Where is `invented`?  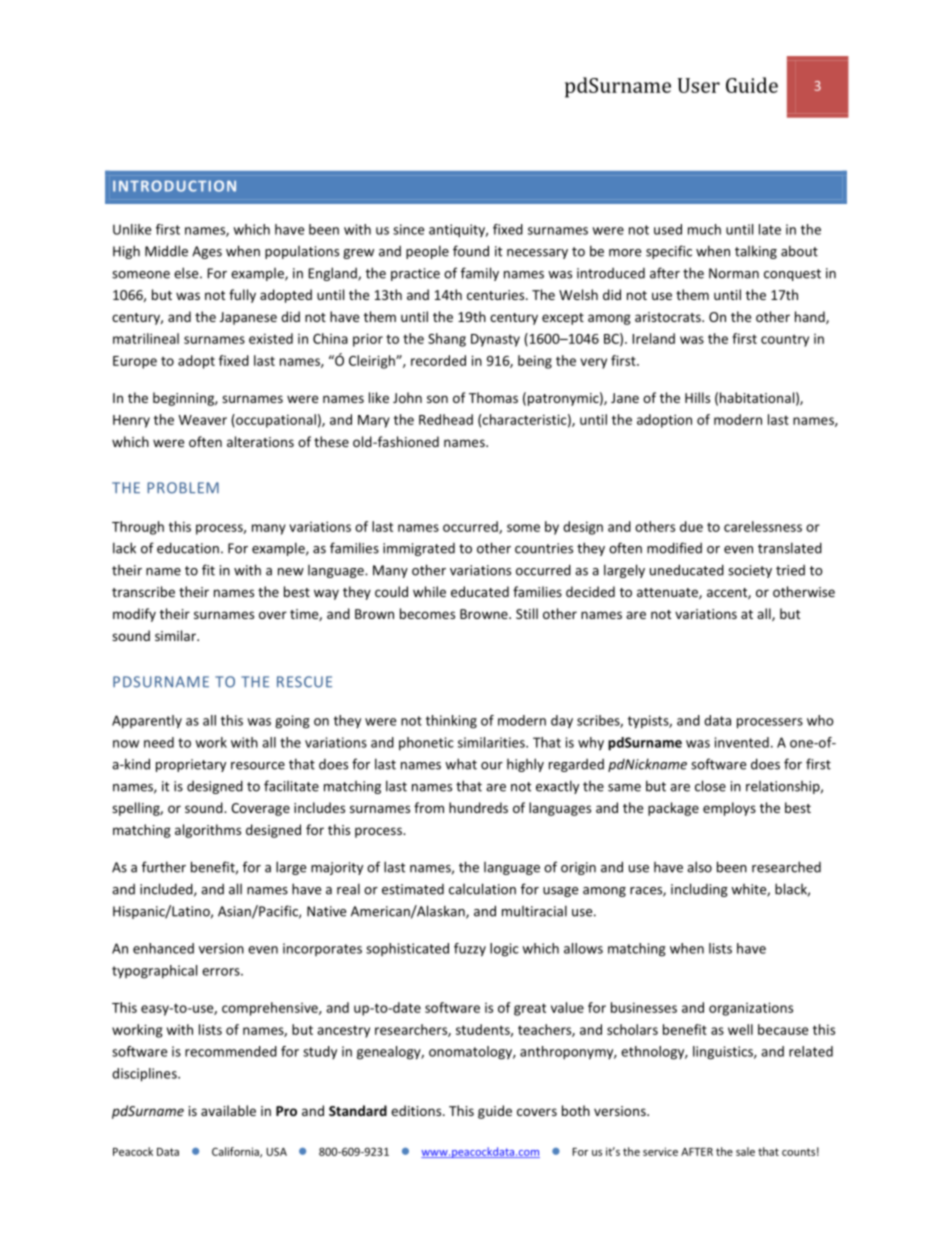 invented is located at coordinates (742, 742).
